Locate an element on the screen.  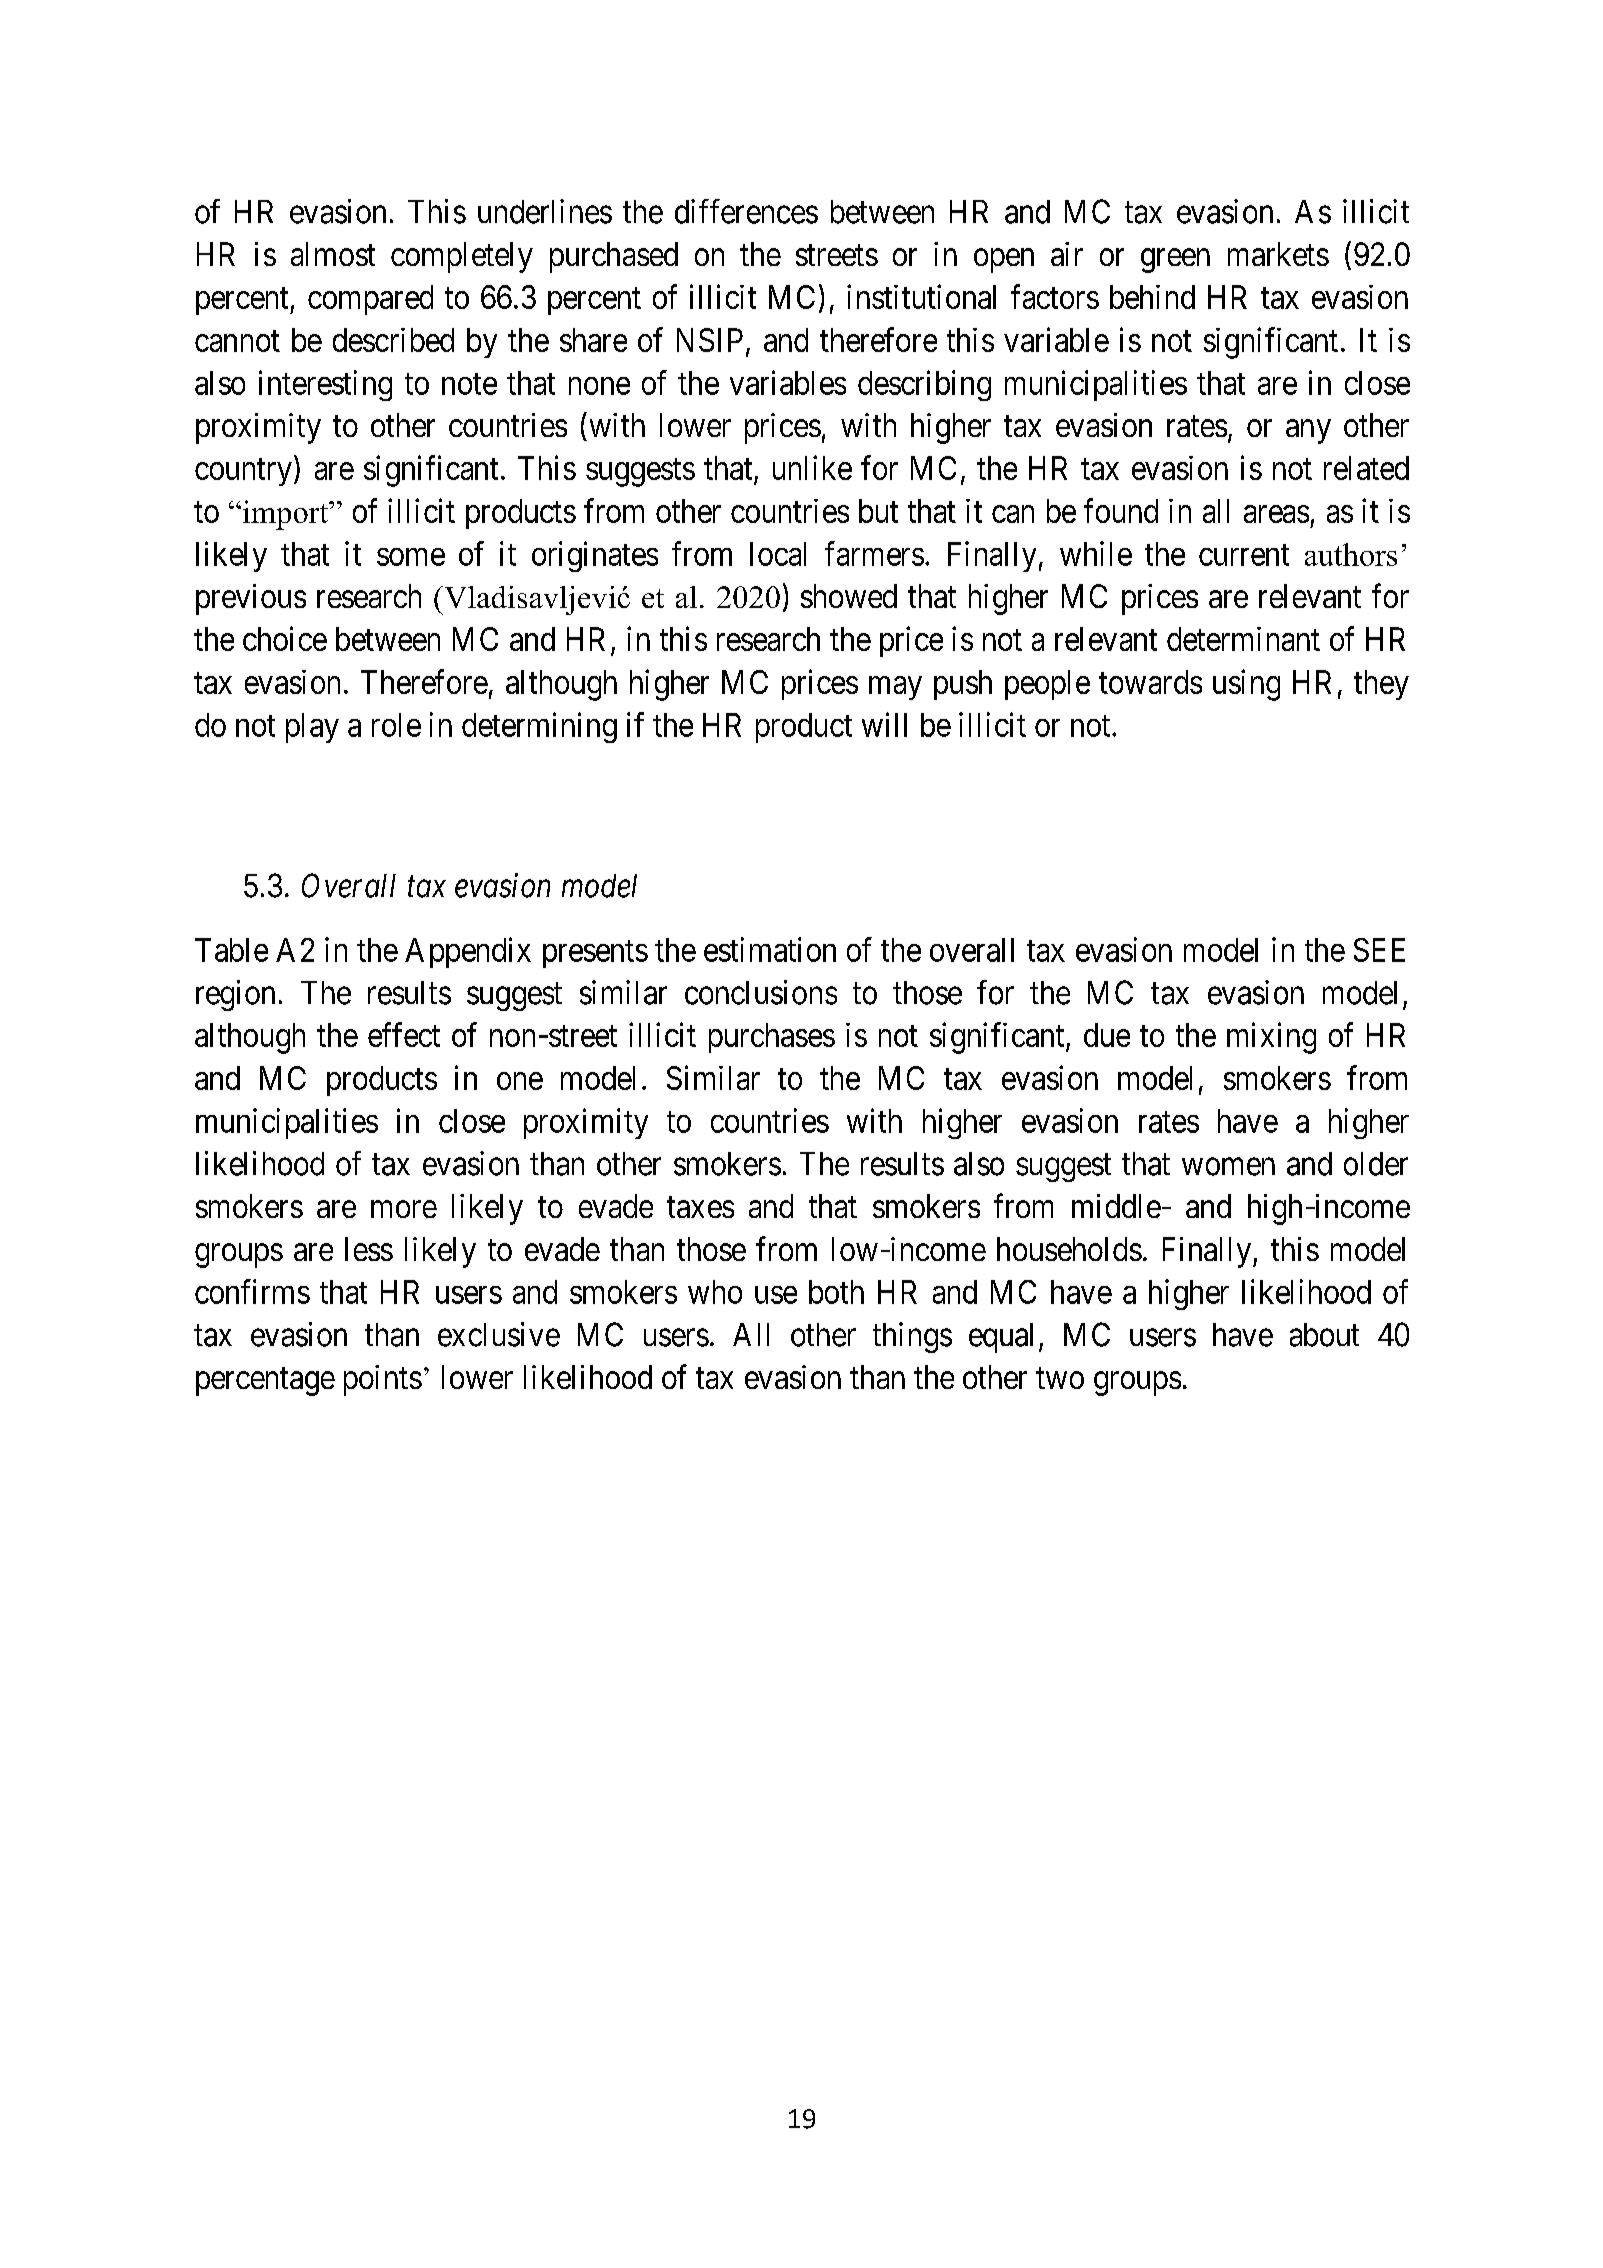
using is located at coordinates (1246, 685).
